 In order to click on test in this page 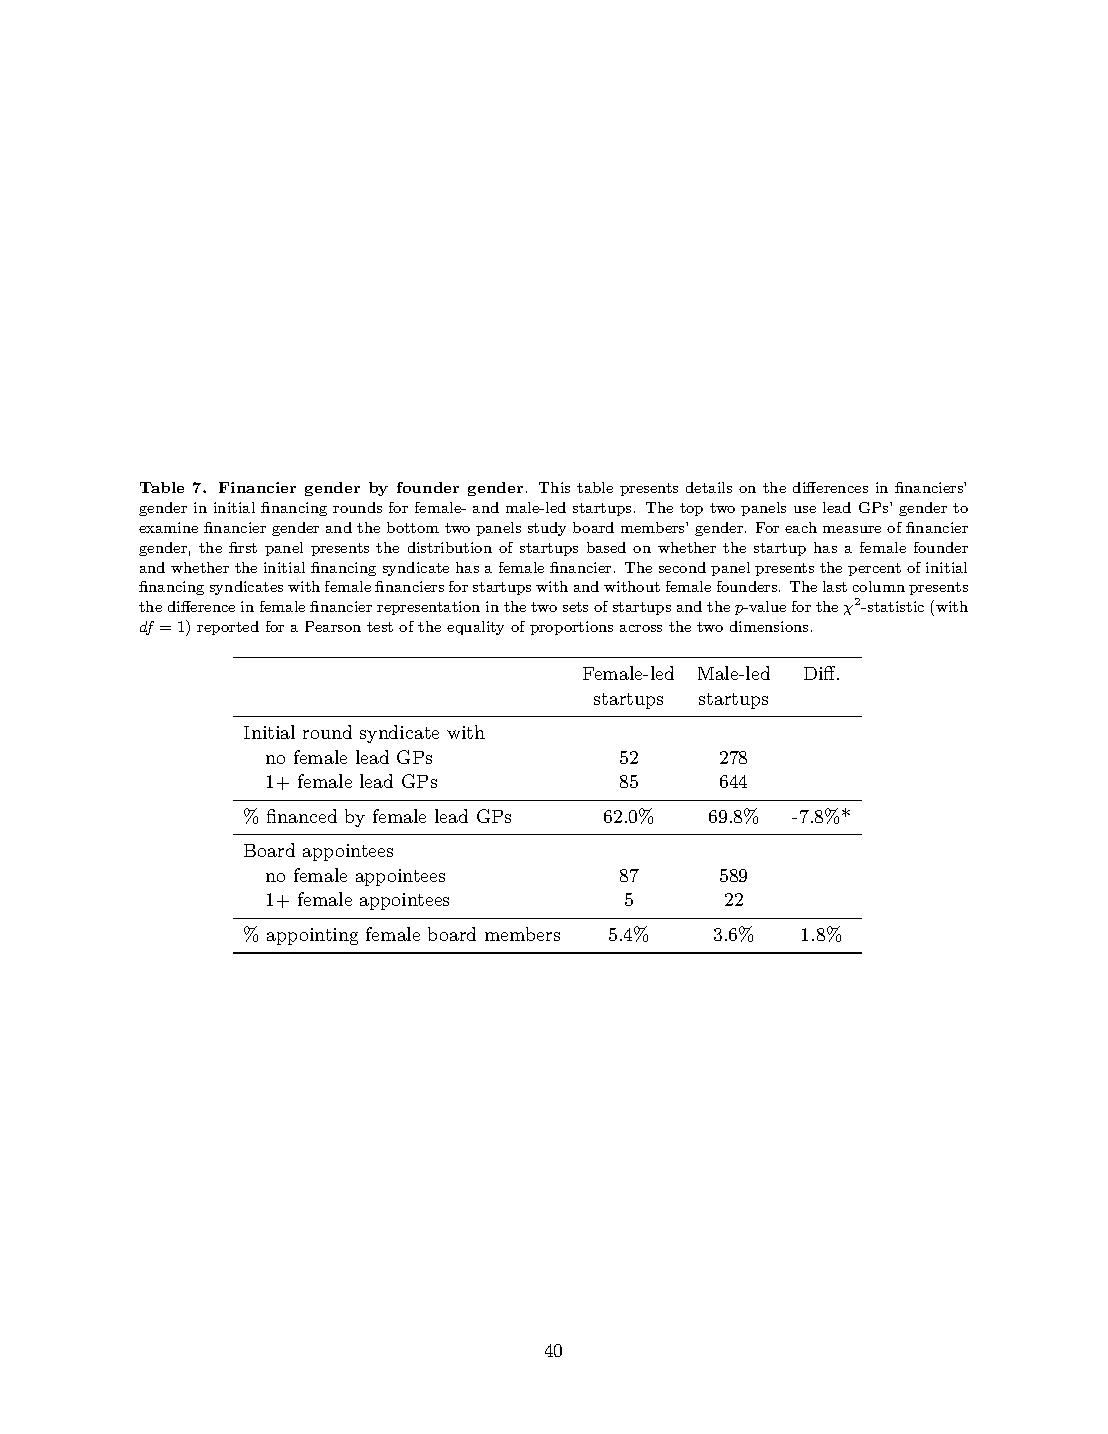, I will do `click(380, 627)`.
